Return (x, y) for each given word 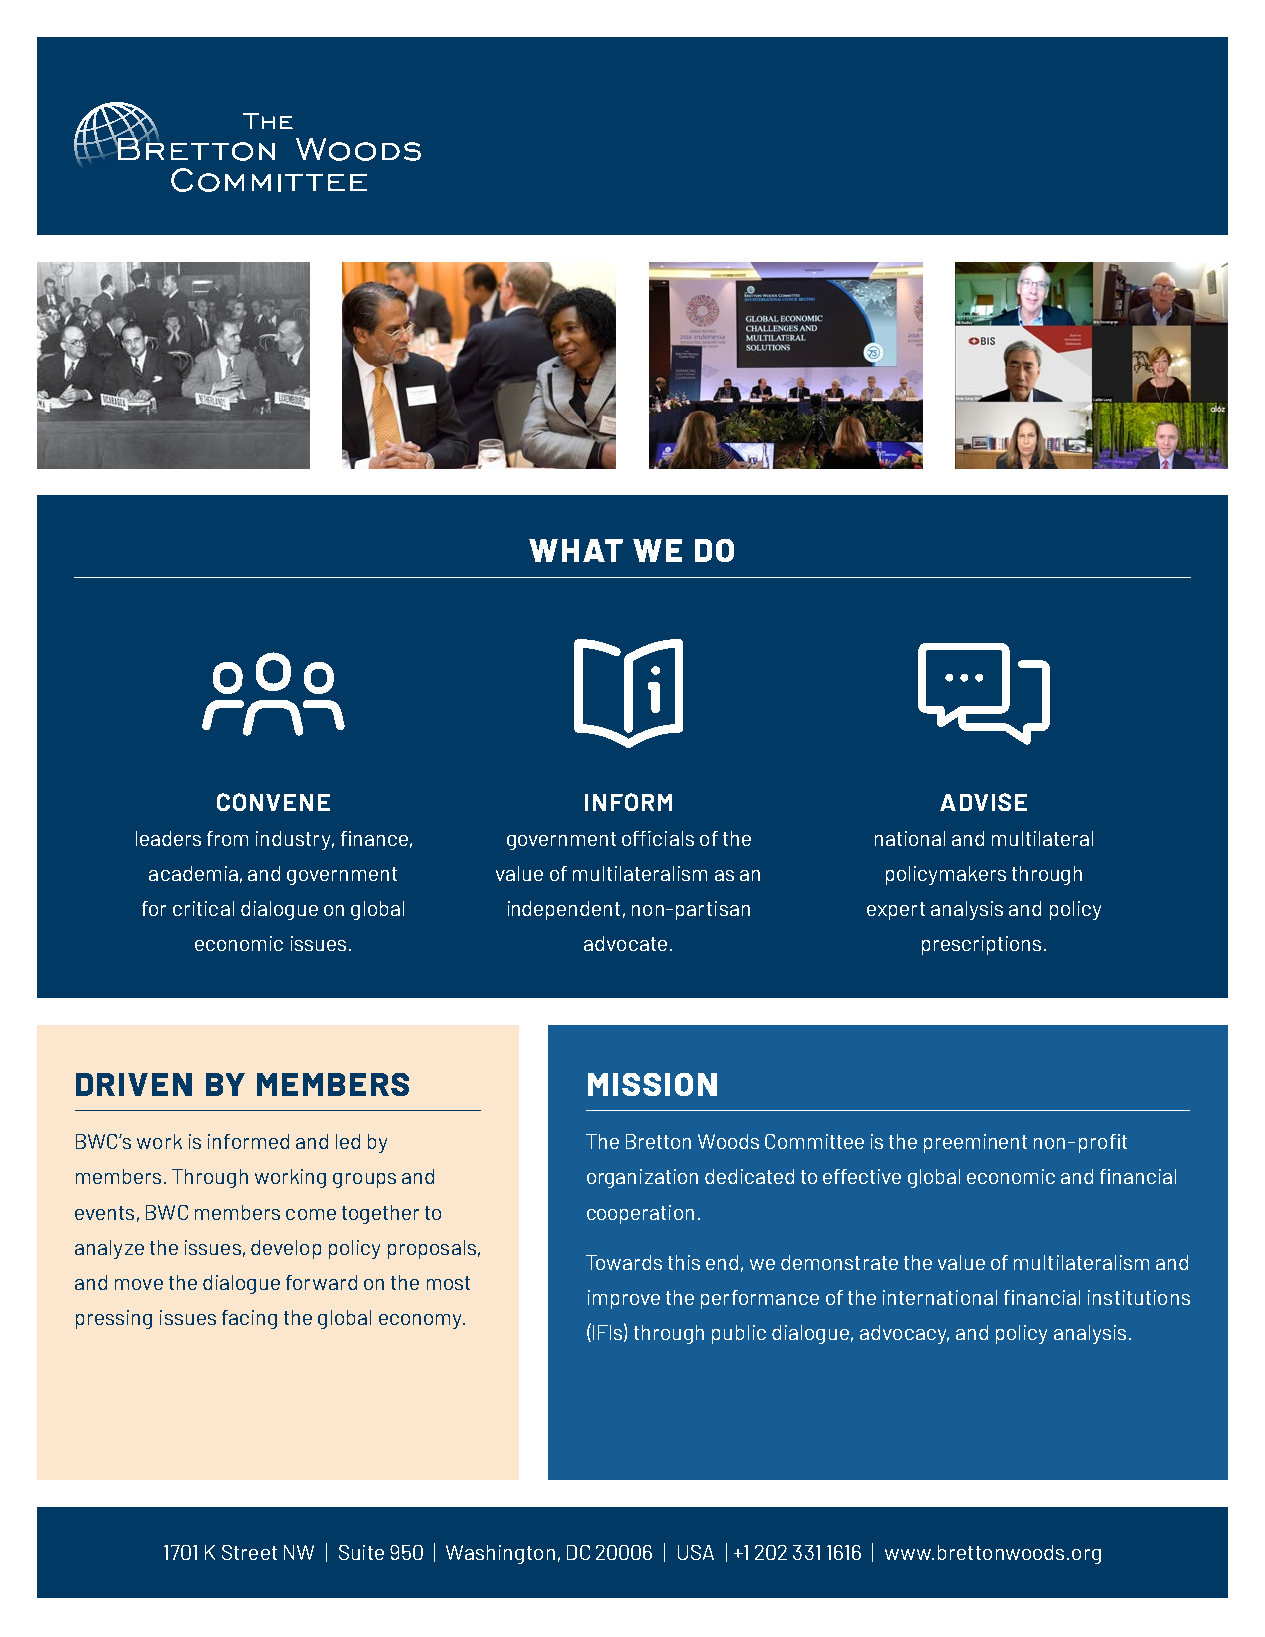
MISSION (652, 1084)
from (227, 838)
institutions (1139, 1297)
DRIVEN (134, 1084)
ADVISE (983, 802)
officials (658, 838)
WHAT (576, 550)
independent (564, 910)
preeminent (975, 1143)
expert (896, 911)
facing (249, 1319)
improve (624, 1299)
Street (249, 1552)
